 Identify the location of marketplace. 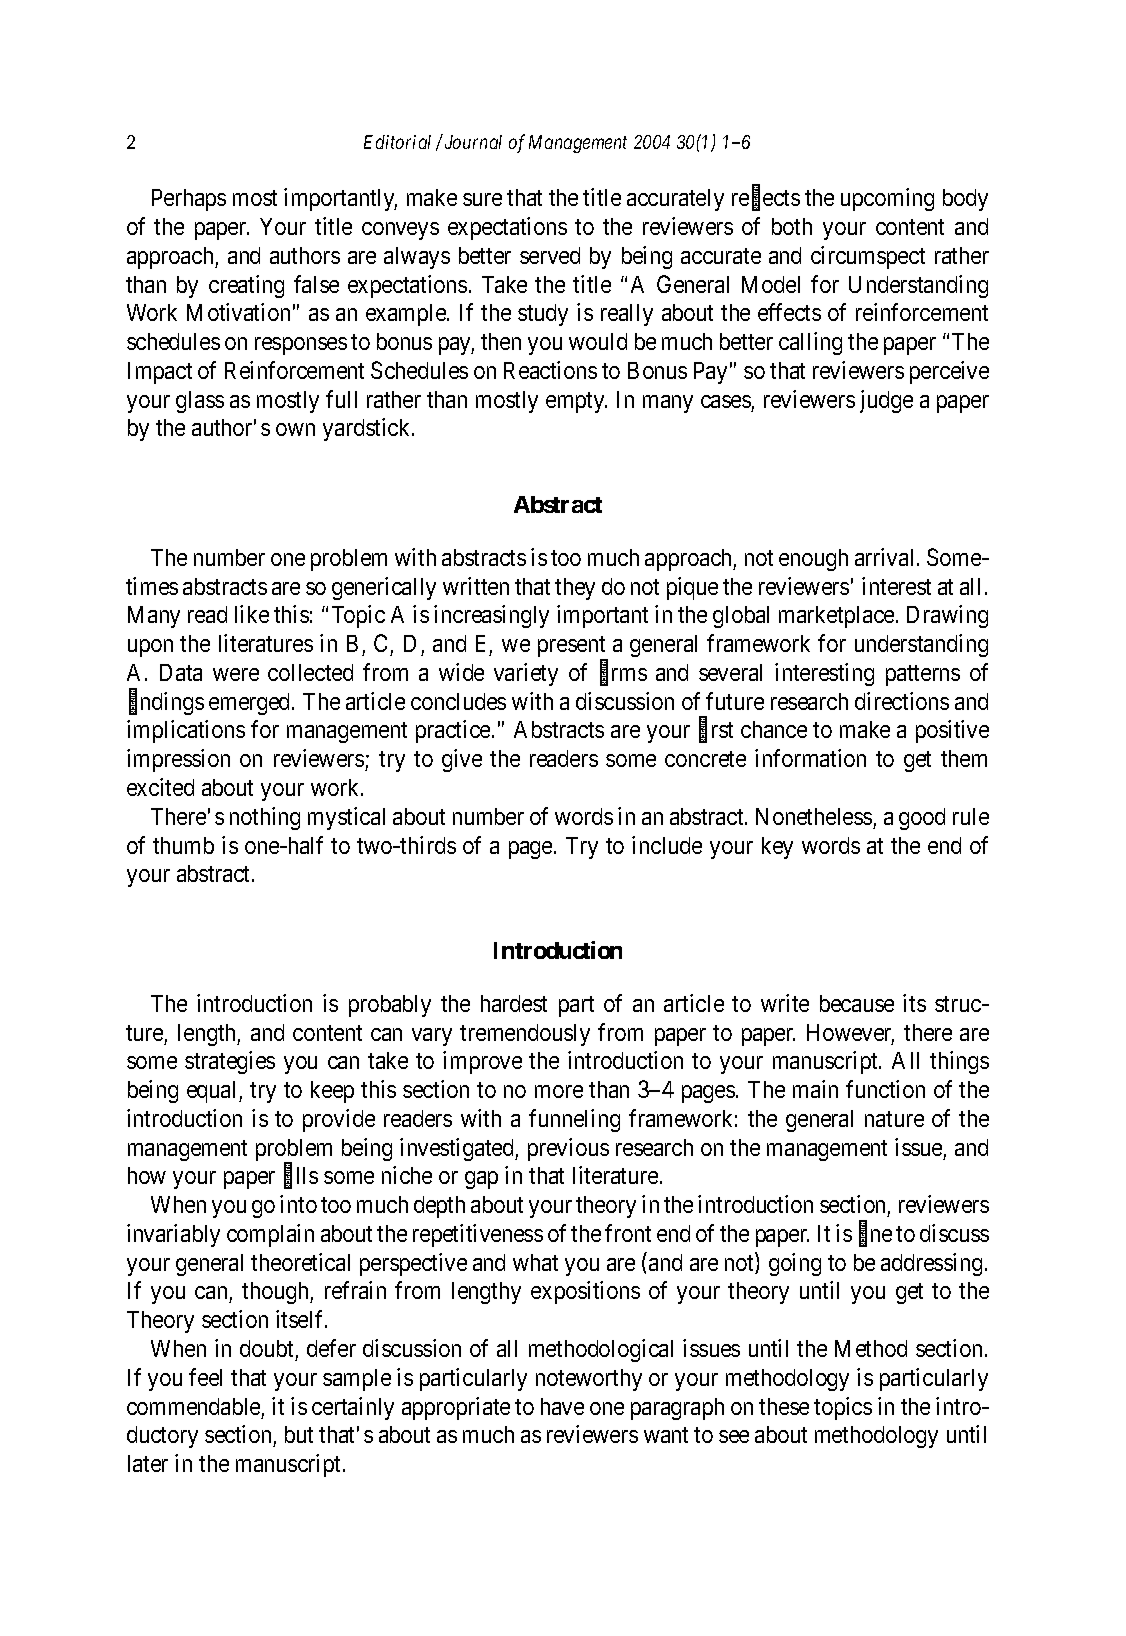
(836, 617).
